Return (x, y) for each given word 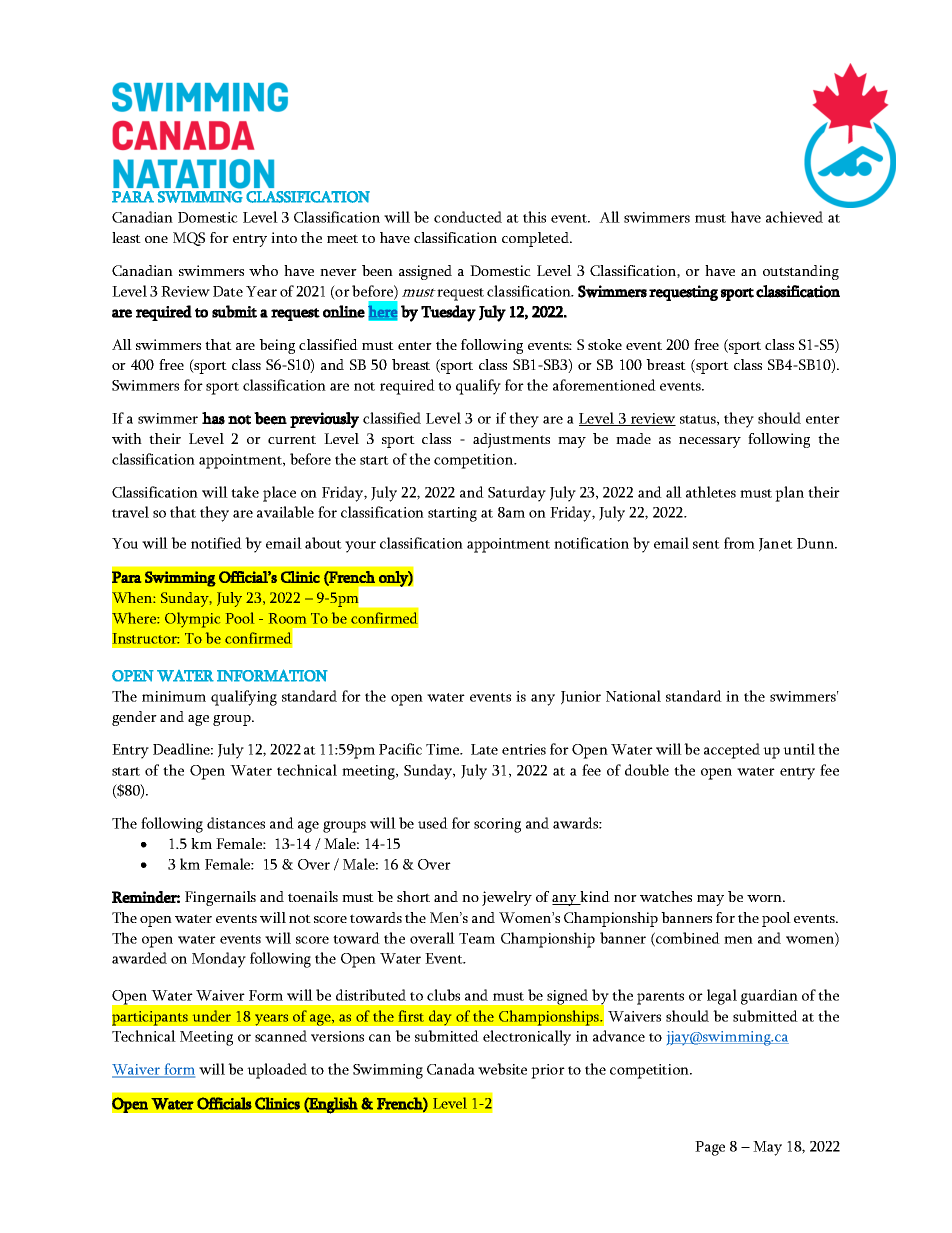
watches (666, 896)
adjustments (511, 440)
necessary (710, 442)
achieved (794, 217)
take (245, 492)
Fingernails (220, 898)
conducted (468, 217)
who (263, 270)
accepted (732, 751)
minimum (174, 696)
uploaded (277, 1071)
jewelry (507, 898)
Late (484, 749)
